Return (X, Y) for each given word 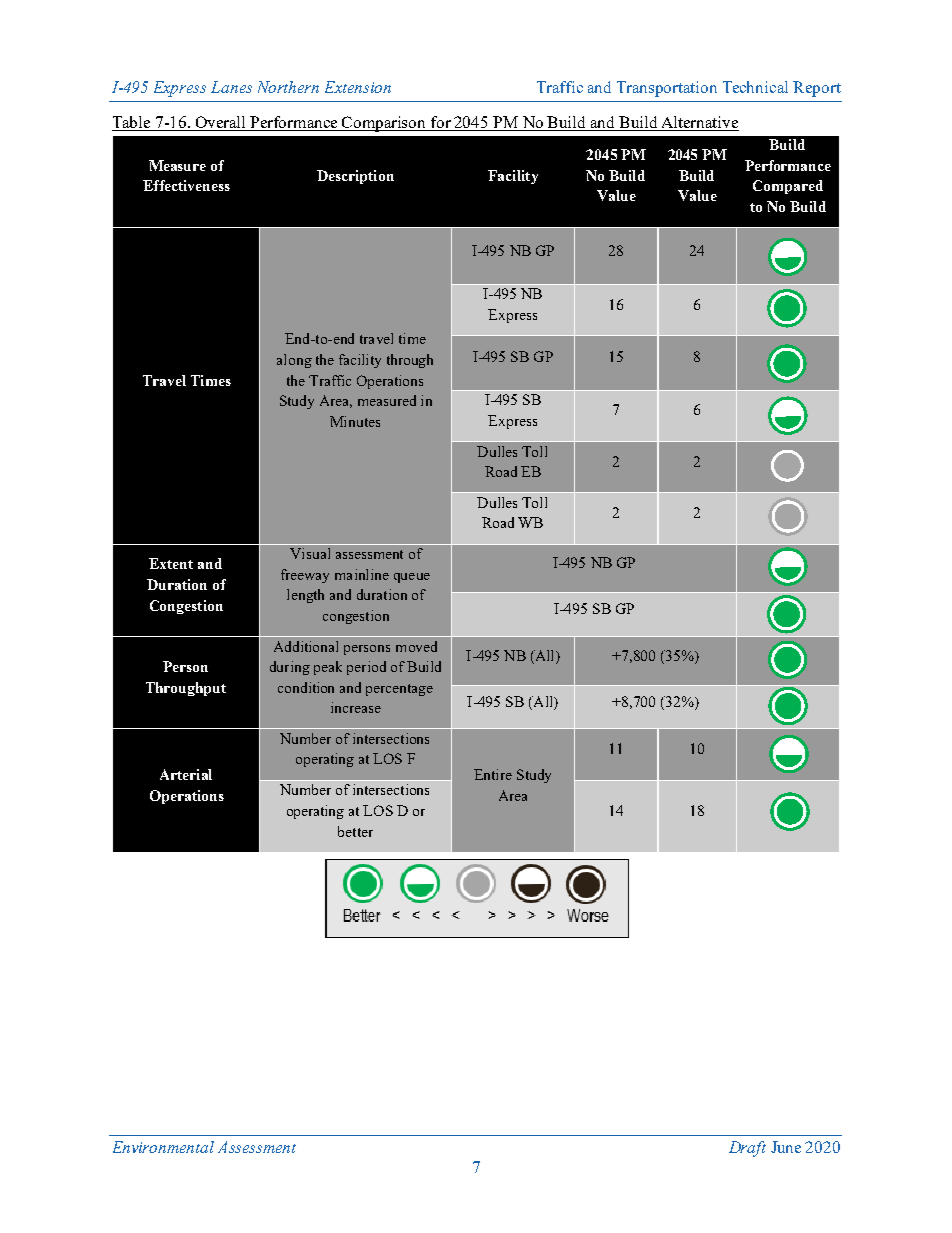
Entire (493, 774)
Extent (171, 563)
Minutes (355, 421)
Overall (221, 123)
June (786, 1147)
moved (416, 646)
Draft (747, 1149)
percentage (399, 690)
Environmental (163, 1147)
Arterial (186, 774)
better (355, 831)
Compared (788, 187)
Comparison (385, 124)
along (294, 361)
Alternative (699, 123)
